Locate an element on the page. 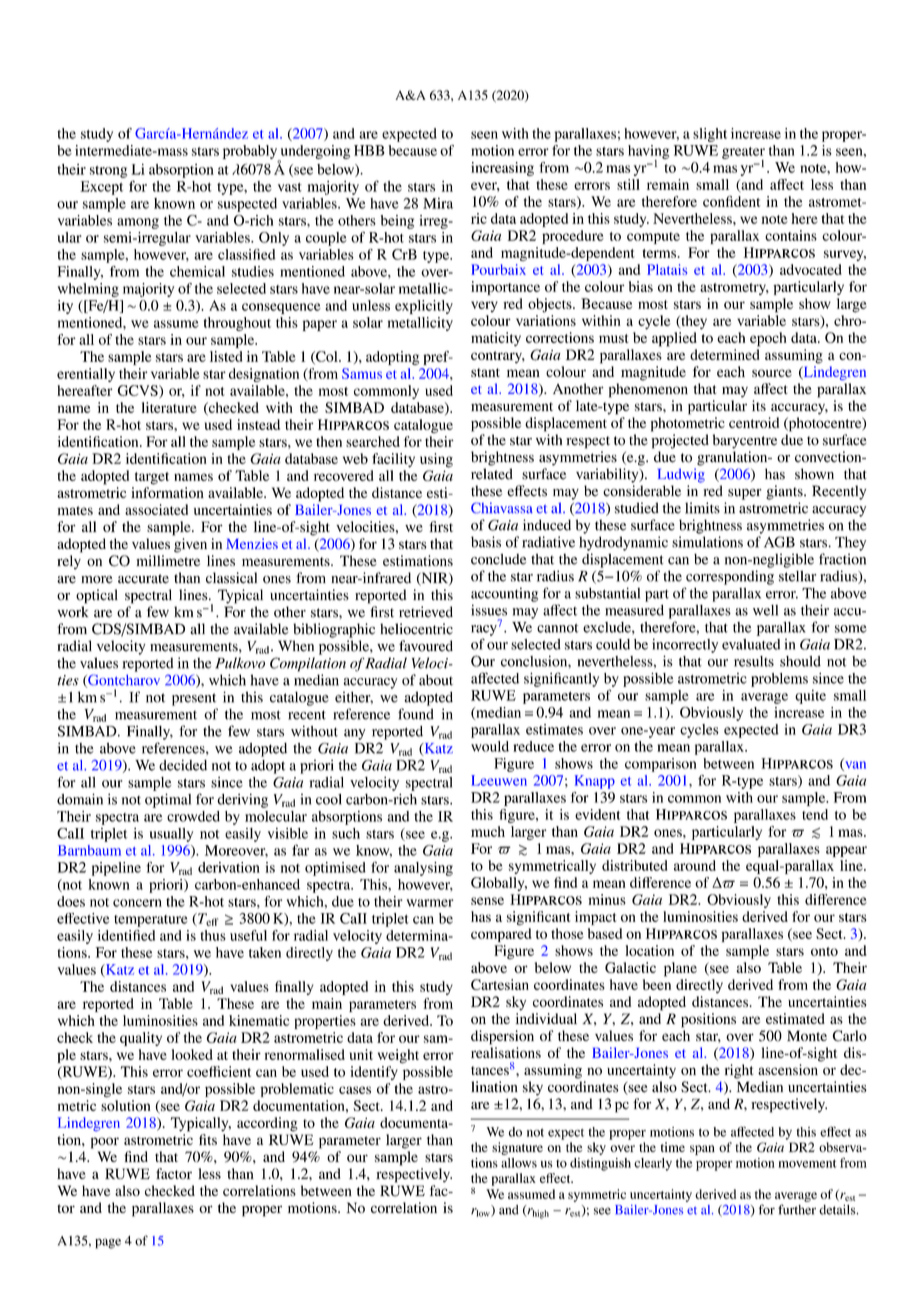 This page has width=924, height=1308. centroid is located at coordinates (754, 422).
